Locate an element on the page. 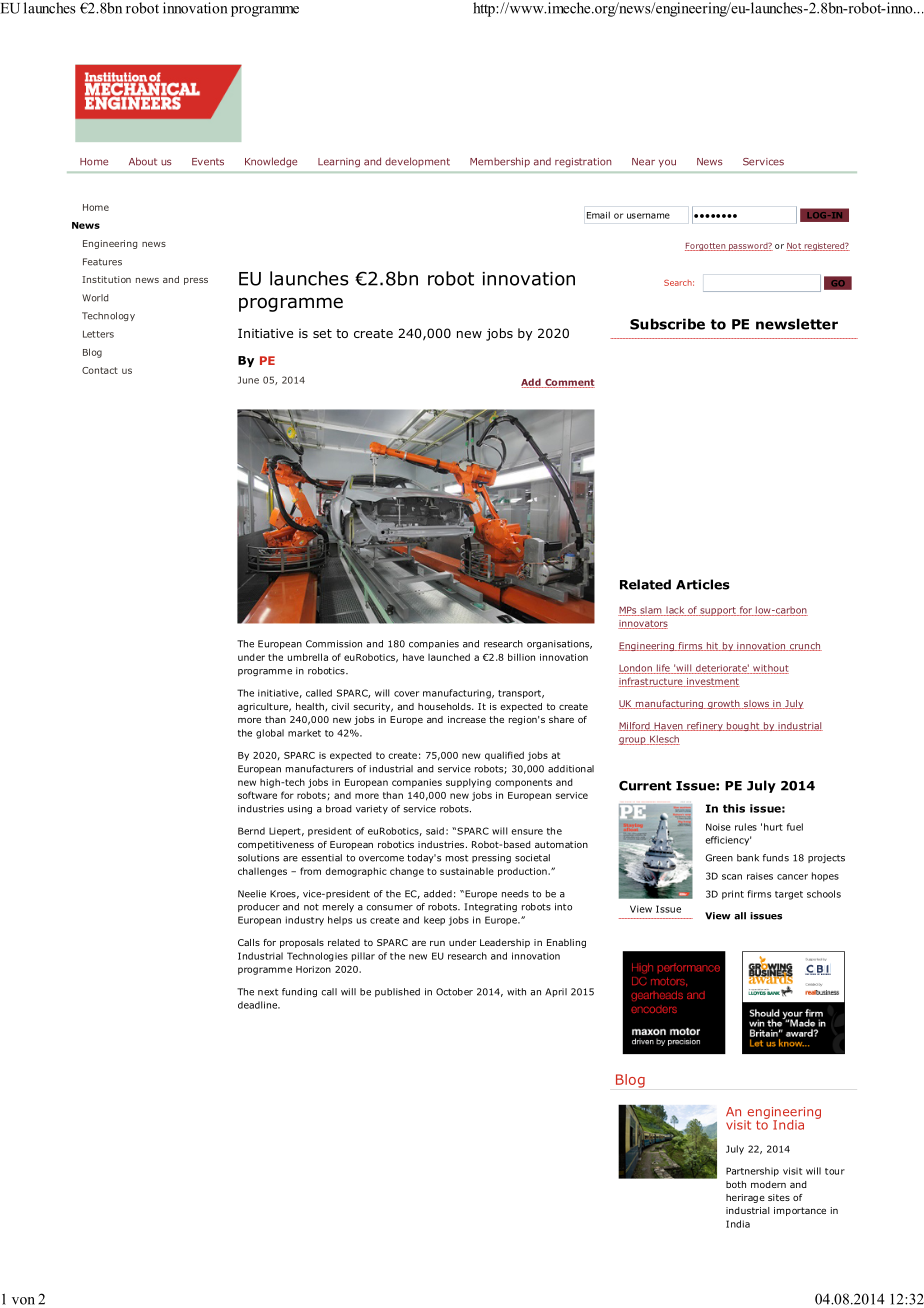  bought is located at coordinates (743, 726).
